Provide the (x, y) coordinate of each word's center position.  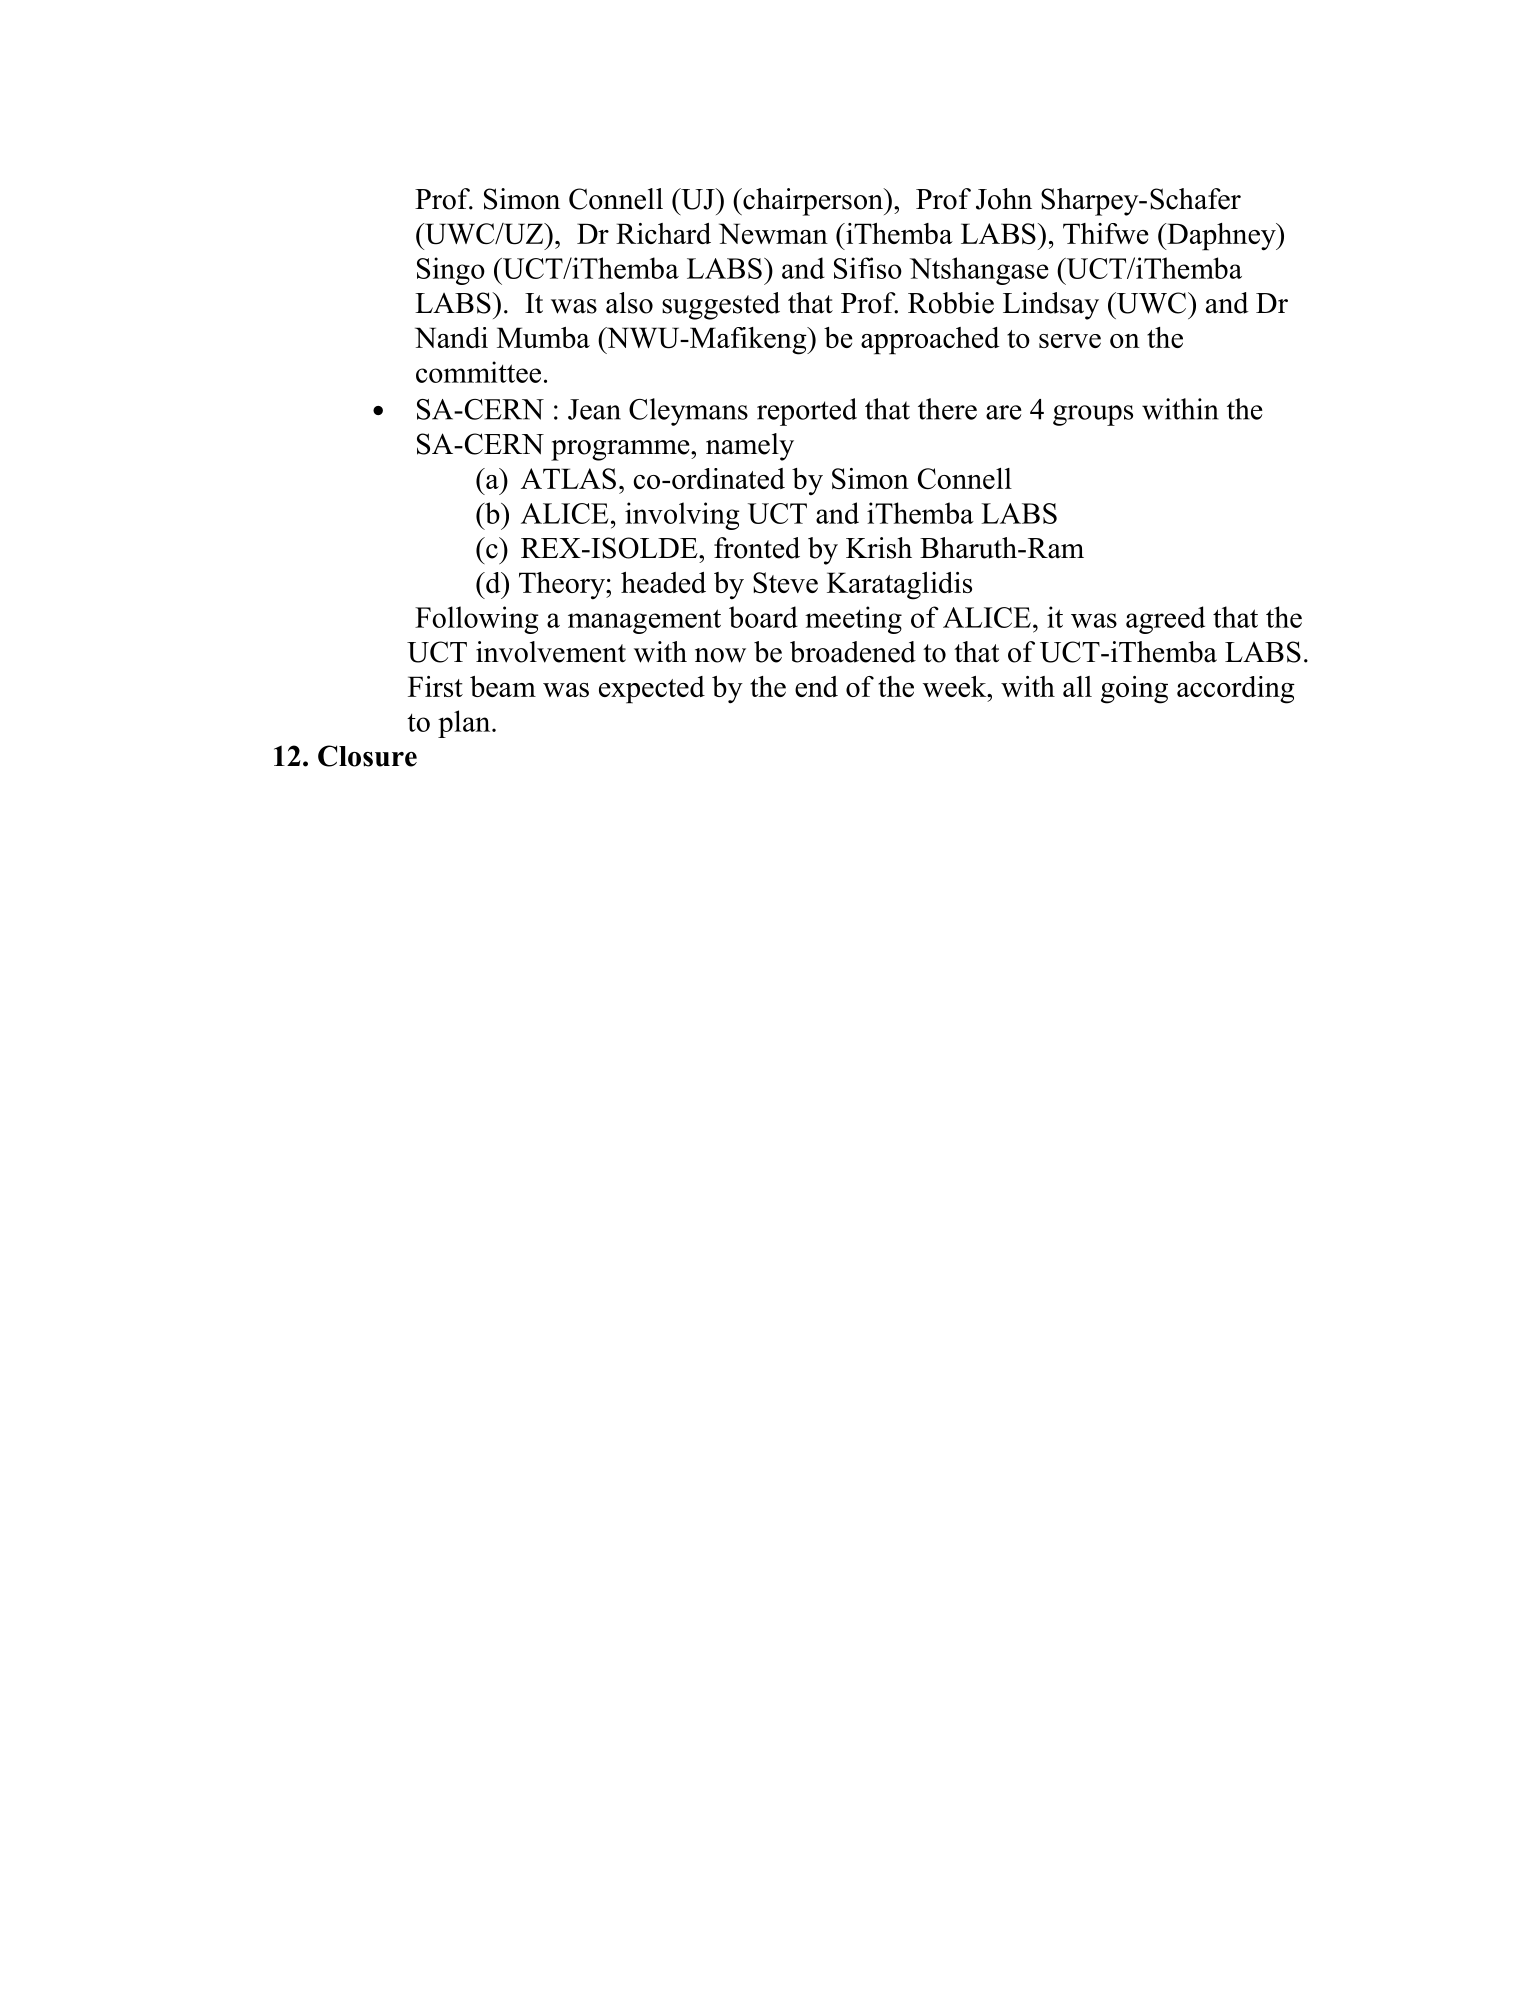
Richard (663, 233)
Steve (785, 582)
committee (478, 372)
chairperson (813, 202)
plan (465, 724)
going (1134, 690)
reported (807, 412)
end (816, 686)
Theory (563, 586)
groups (1093, 415)
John (1004, 199)
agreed (1165, 620)
